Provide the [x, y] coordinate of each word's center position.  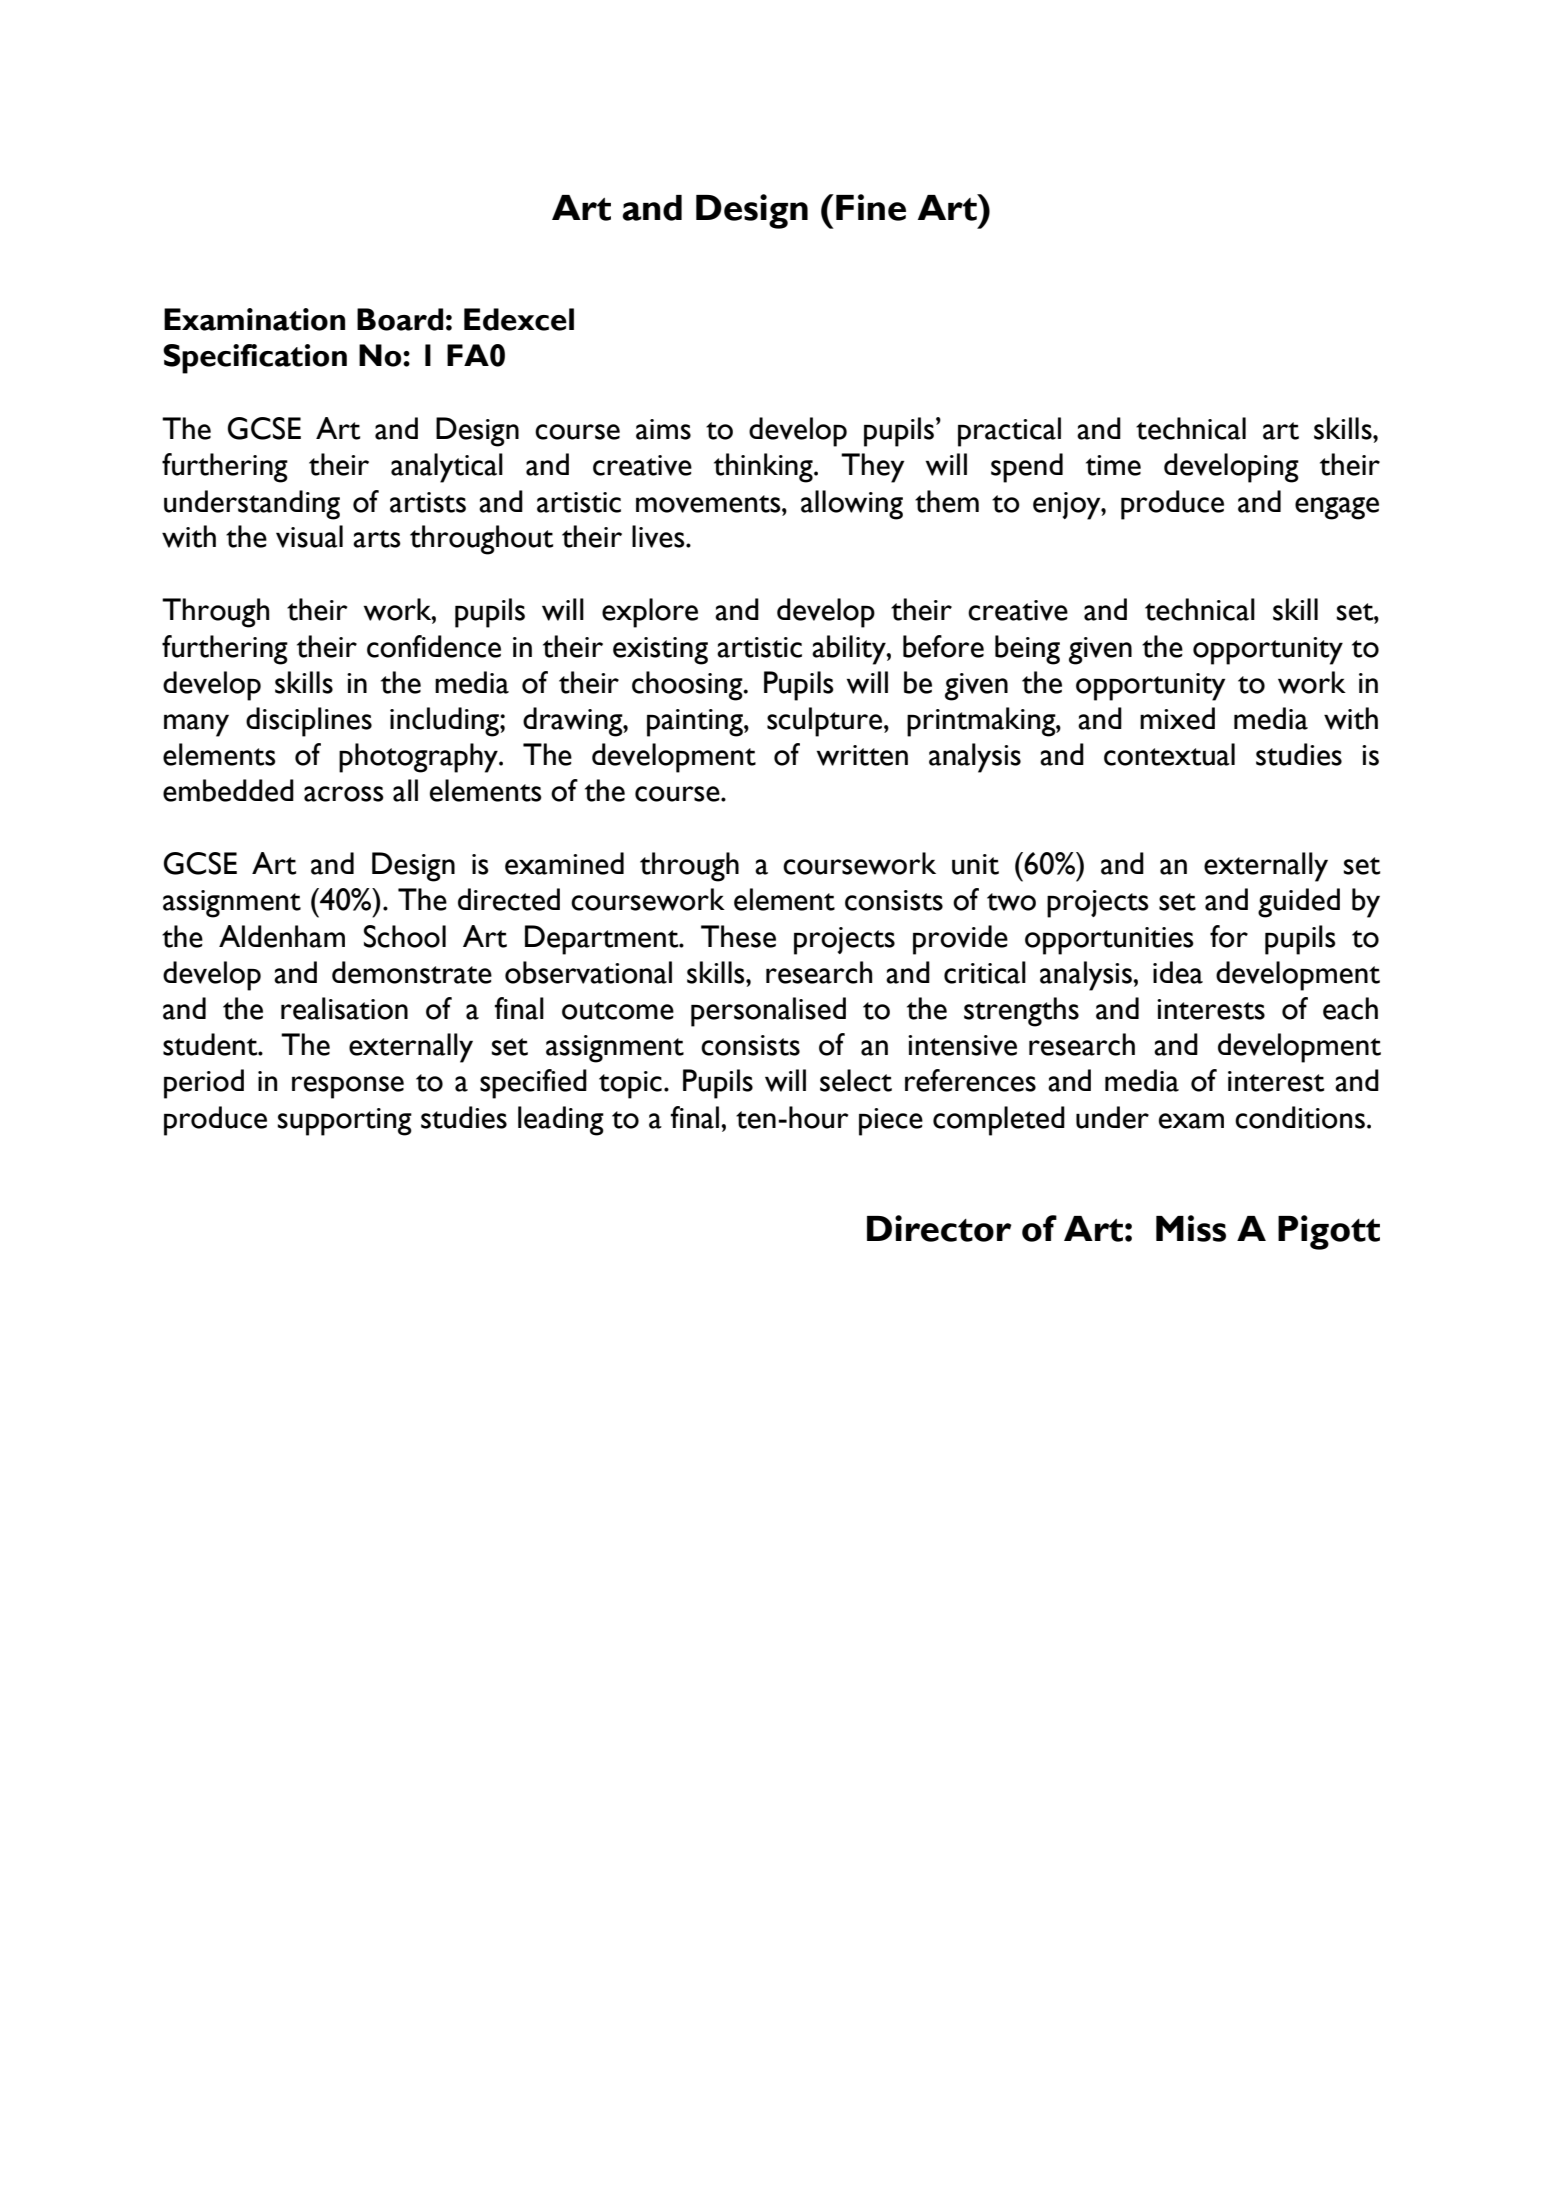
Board [400, 319]
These [738, 936]
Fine [871, 207]
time [1113, 465]
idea [1178, 972]
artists [428, 502]
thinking [764, 468]
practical [1009, 432]
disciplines [309, 722]
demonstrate [412, 972]
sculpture [826, 722]
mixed [1177, 718]
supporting [345, 1122]
